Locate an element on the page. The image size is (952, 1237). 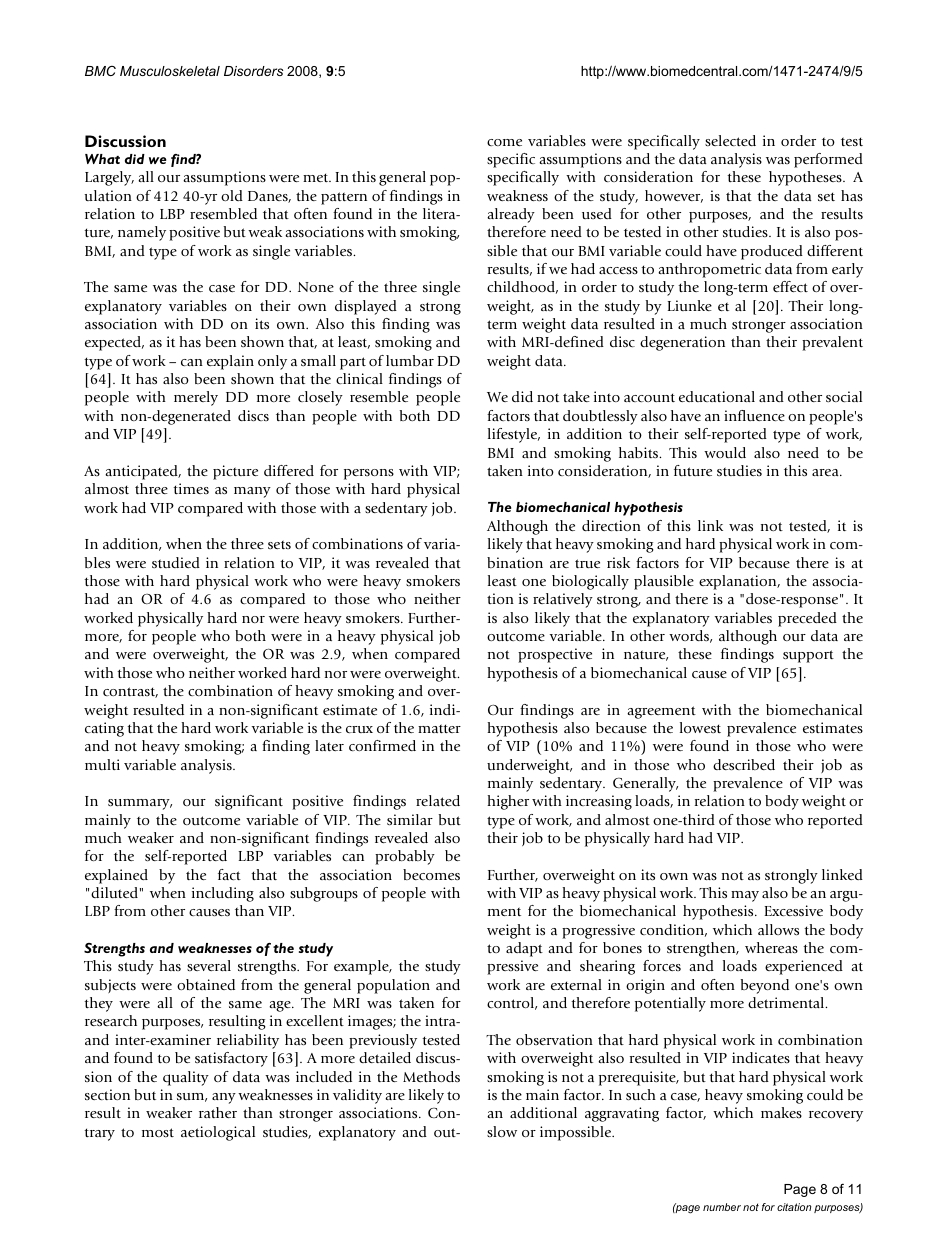
Musculoskeletal is located at coordinates (170, 71).
